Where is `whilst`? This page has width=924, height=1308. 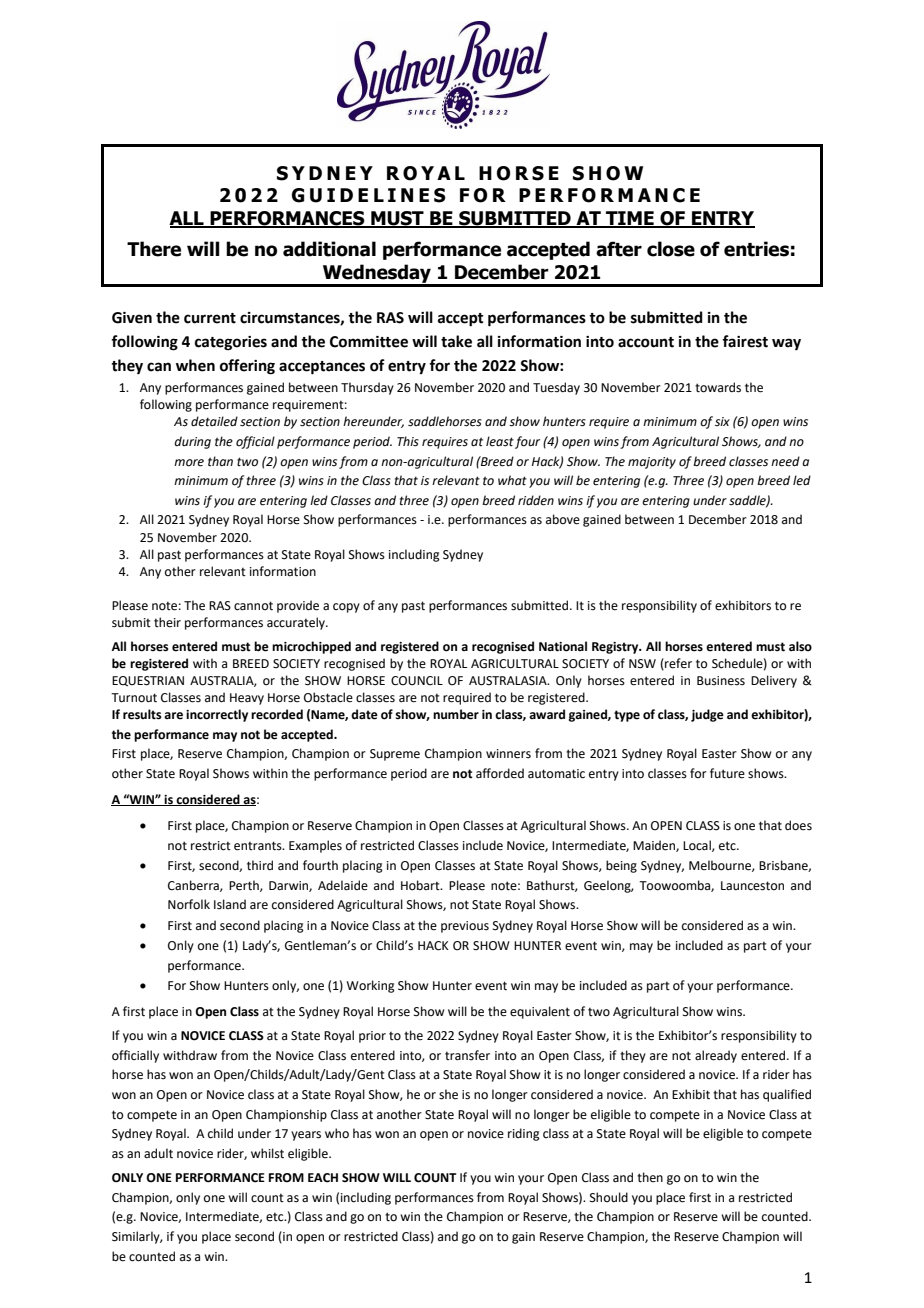
whilst is located at coordinates (267, 1153).
